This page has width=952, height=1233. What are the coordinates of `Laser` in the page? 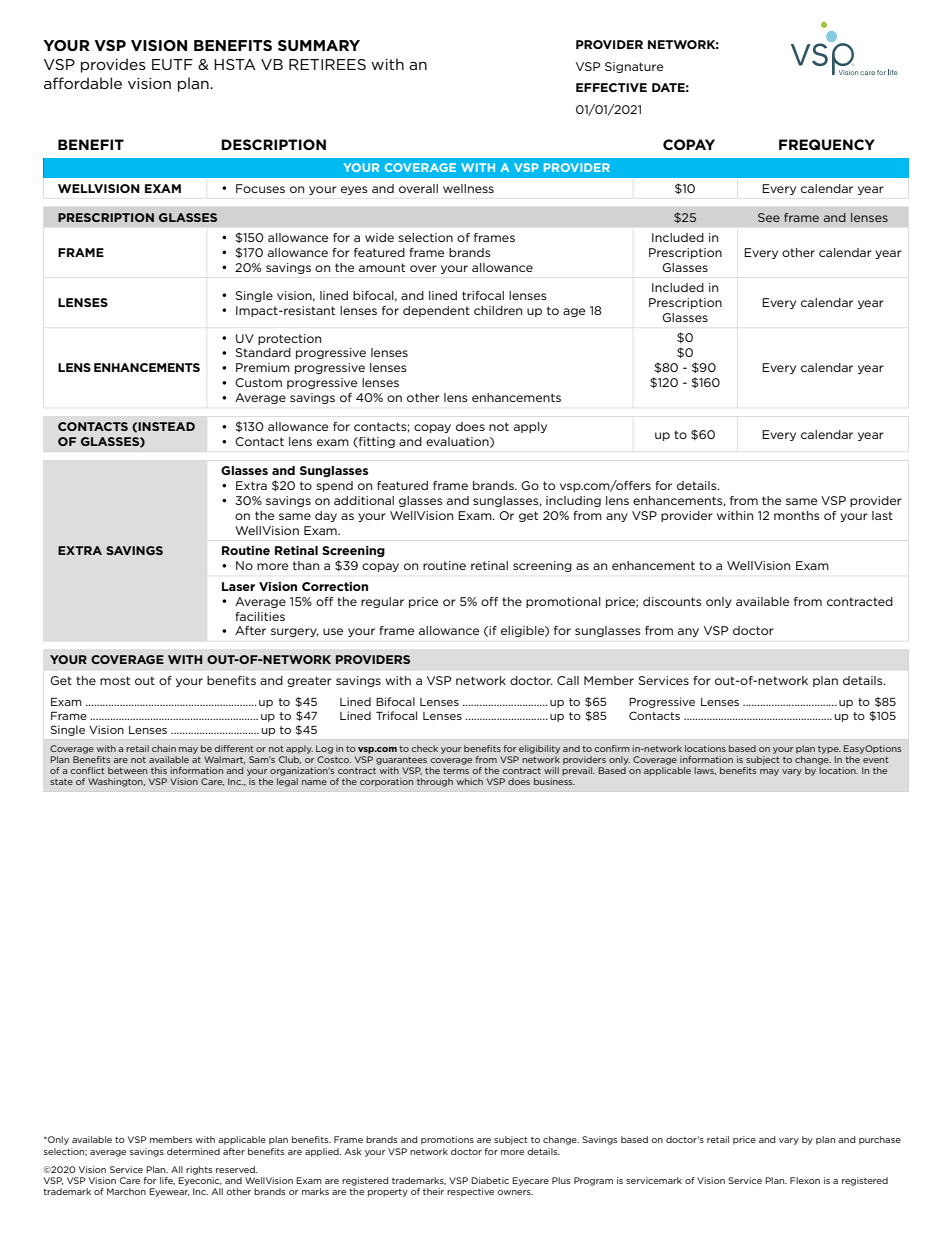 It's located at (238, 586).
